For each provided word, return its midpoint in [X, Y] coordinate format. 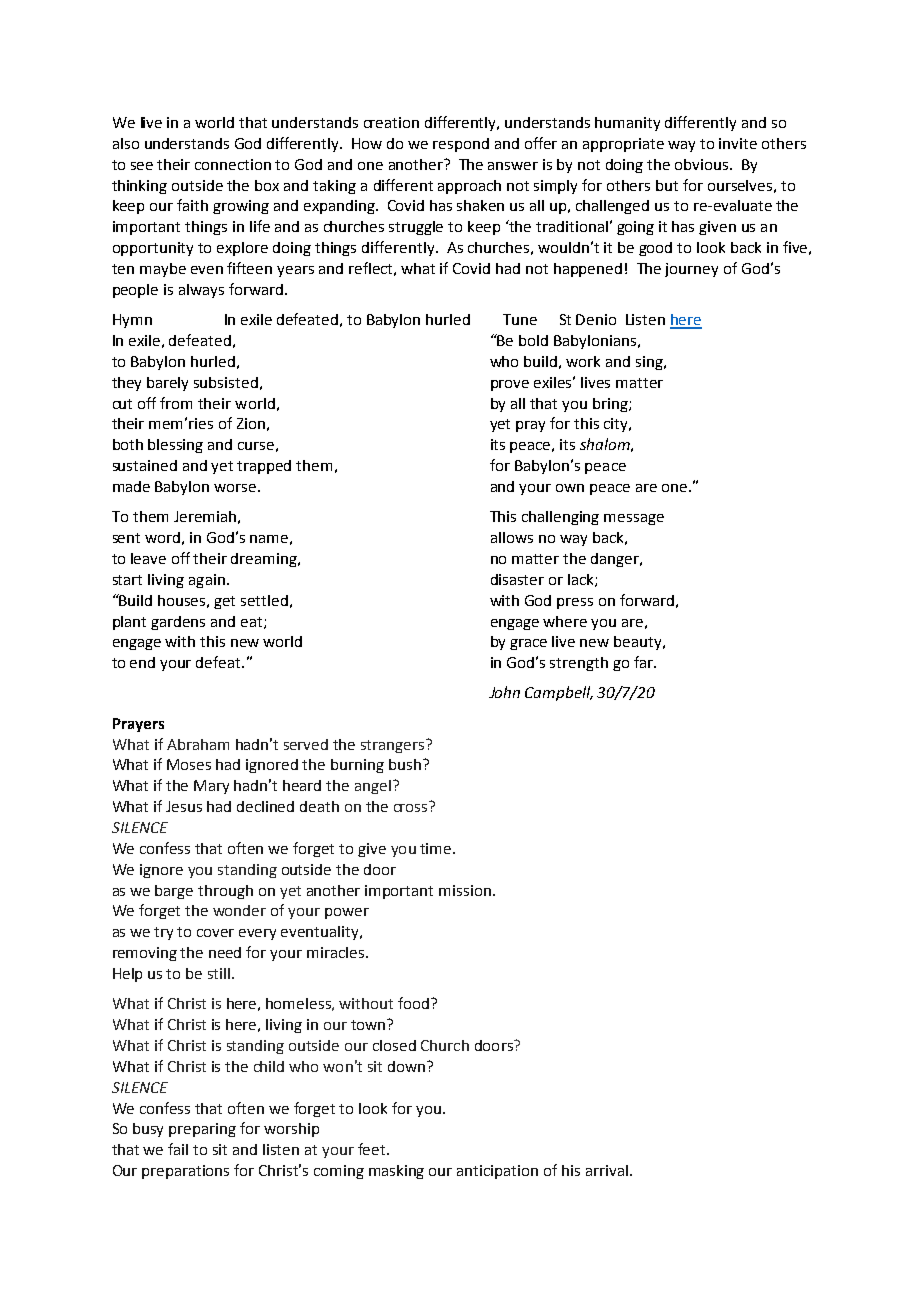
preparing [202, 1130]
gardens [178, 623]
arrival [607, 1170]
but [667, 185]
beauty [639, 643]
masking [396, 1172]
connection [233, 164]
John [504, 692]
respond [461, 145]
